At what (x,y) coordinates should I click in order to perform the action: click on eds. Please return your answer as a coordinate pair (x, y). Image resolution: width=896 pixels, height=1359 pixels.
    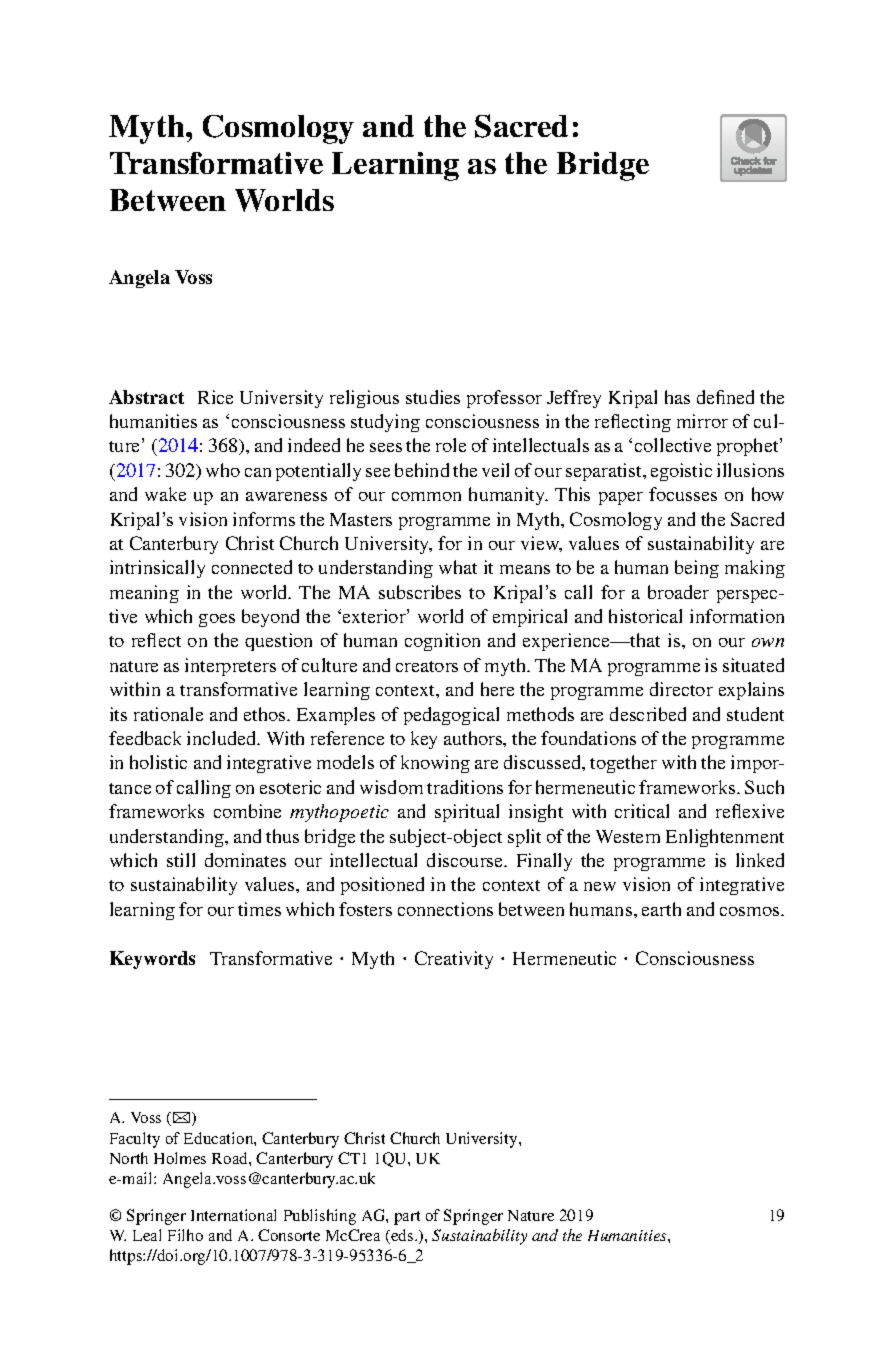
    Looking at the image, I should click on (402, 1236).
